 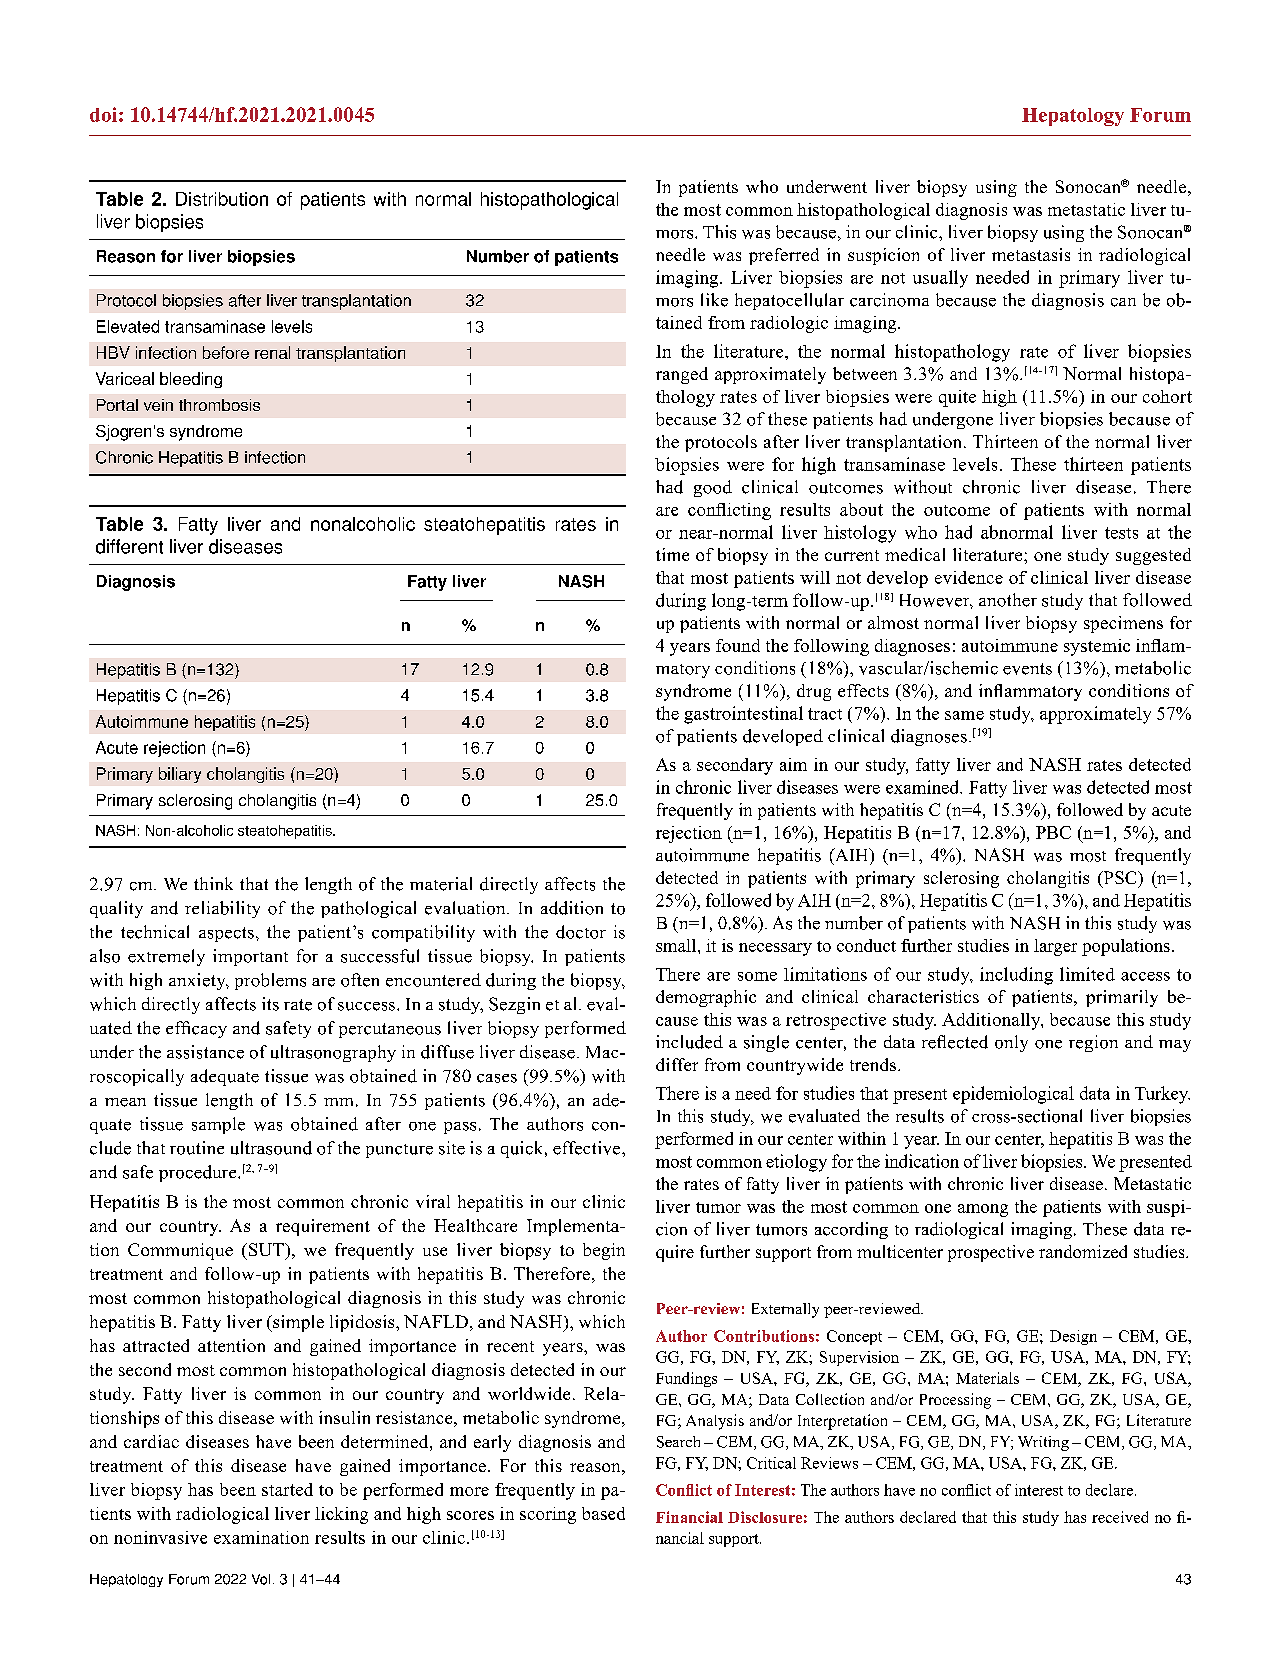 I want to click on biliary, so click(x=180, y=775).
